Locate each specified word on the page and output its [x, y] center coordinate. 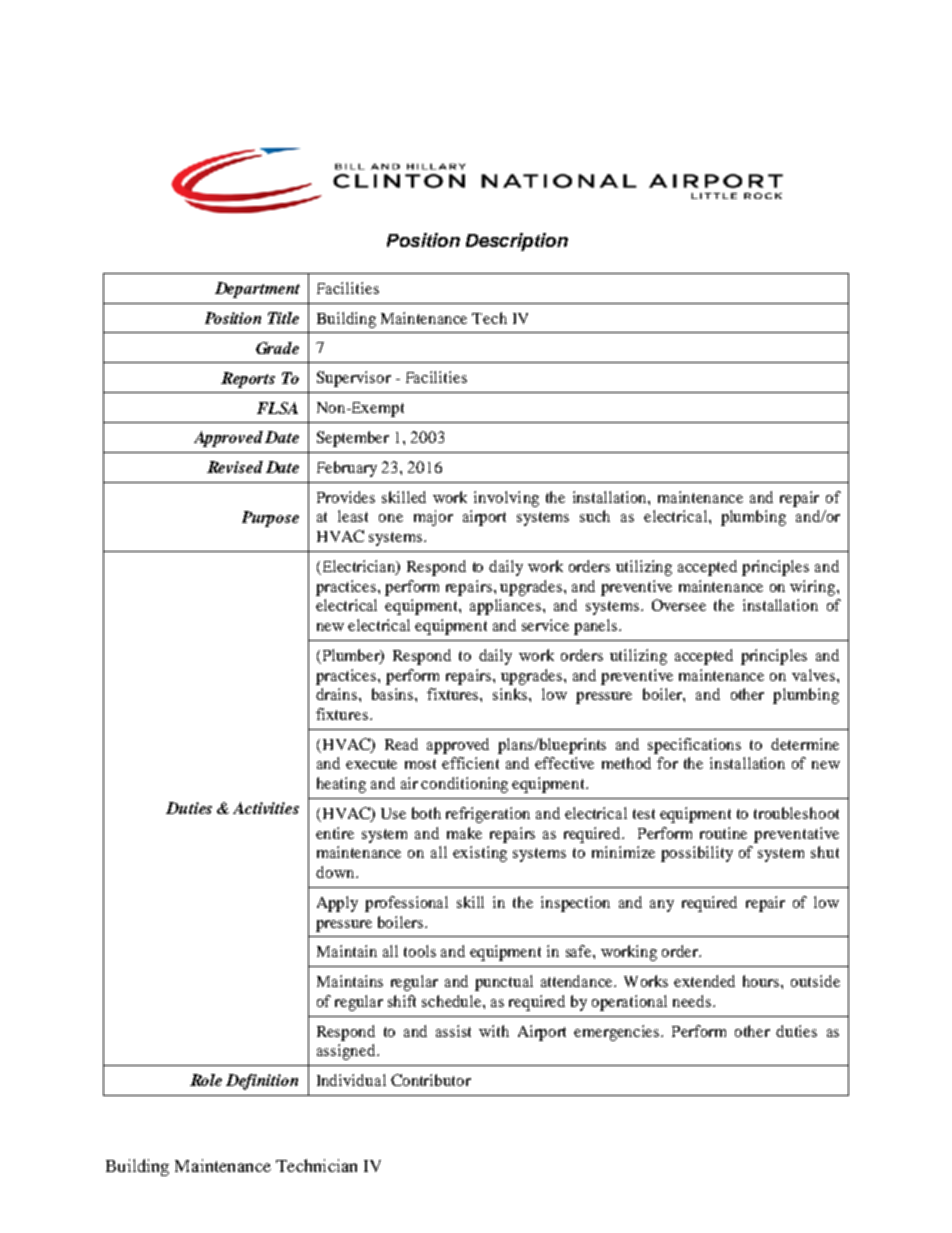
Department [257, 290]
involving [506, 499]
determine [805, 744]
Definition [262, 1082]
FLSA [277, 408]
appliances [507, 607]
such [595, 516]
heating [341, 785]
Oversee [679, 605]
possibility [697, 854]
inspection [575, 904]
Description [517, 242]
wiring [814, 588]
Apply [337, 904]
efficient [470, 763]
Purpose [270, 519]
